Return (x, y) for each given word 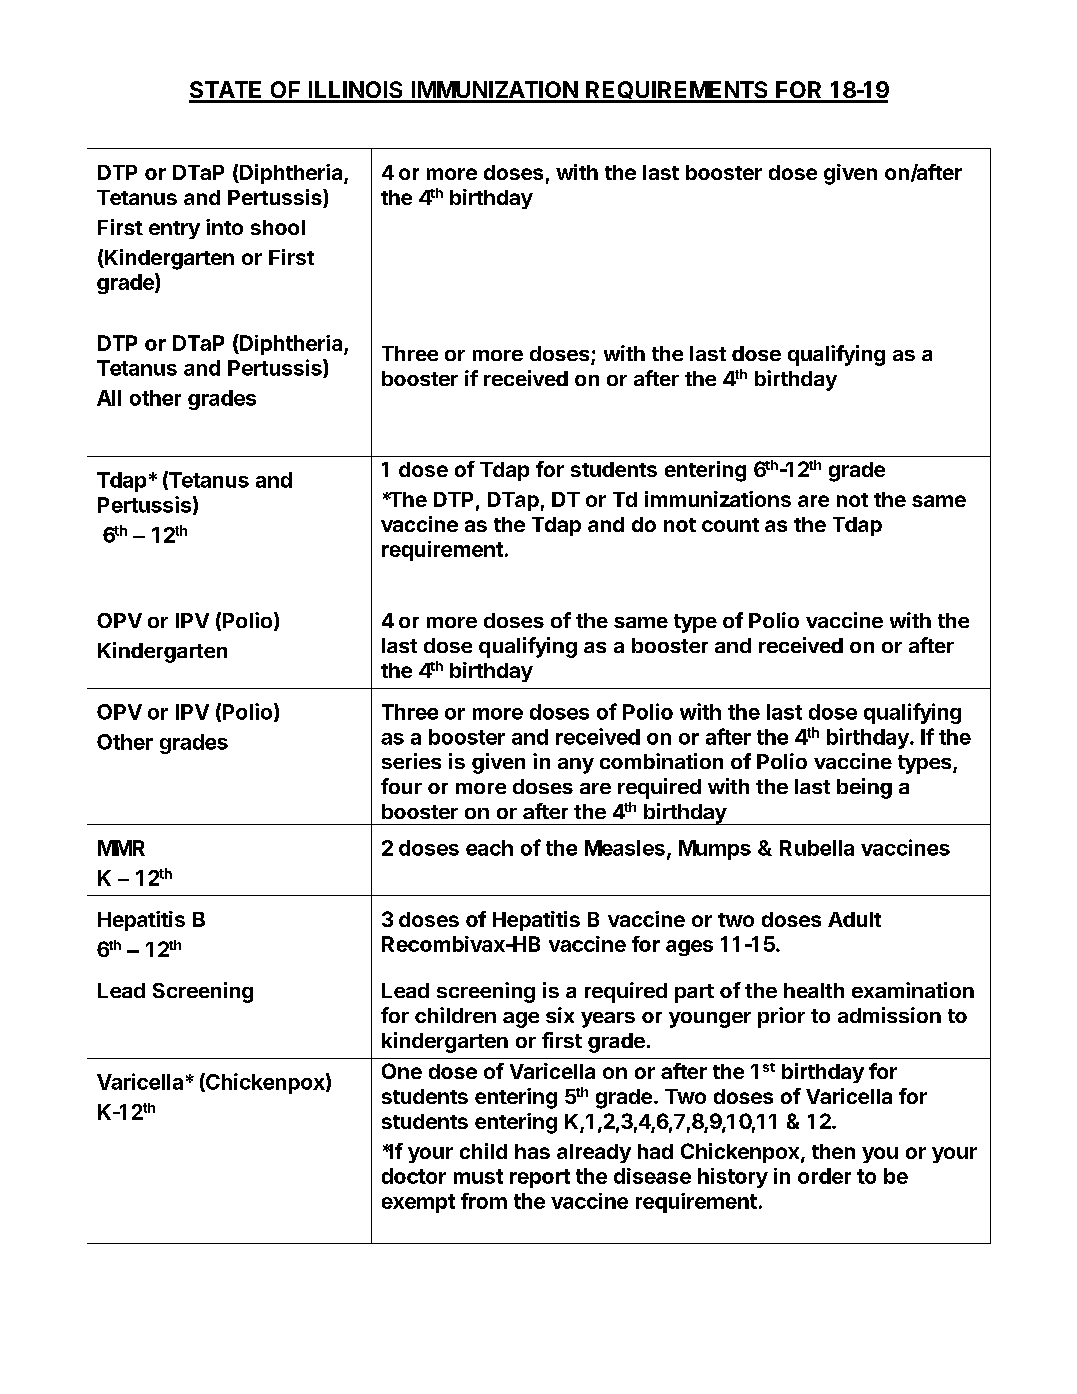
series (411, 761)
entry (174, 230)
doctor (414, 1176)
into (224, 227)
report (540, 1178)
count (730, 525)
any (576, 766)
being (864, 788)
